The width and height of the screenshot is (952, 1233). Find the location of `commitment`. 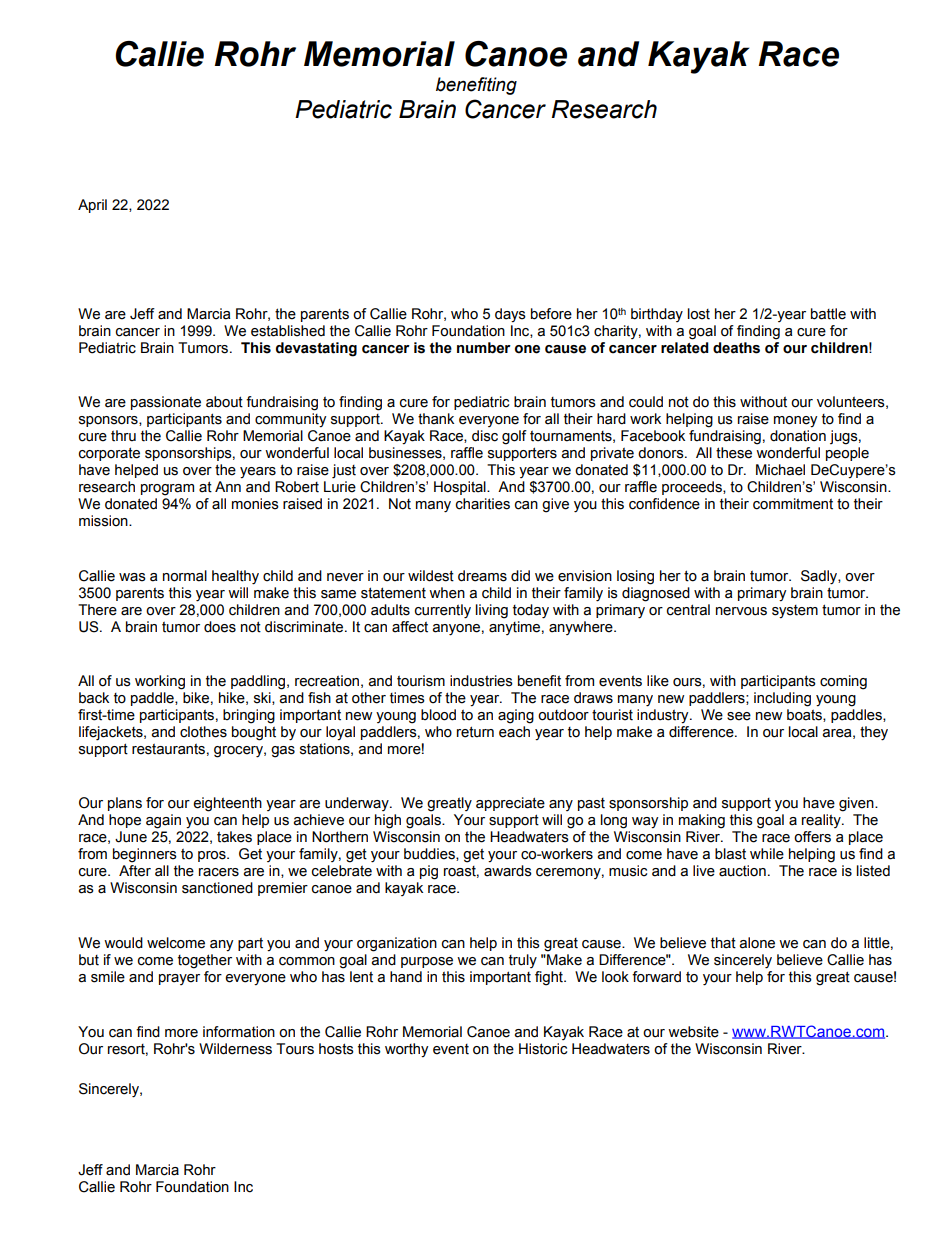

commitment is located at coordinates (793, 504).
